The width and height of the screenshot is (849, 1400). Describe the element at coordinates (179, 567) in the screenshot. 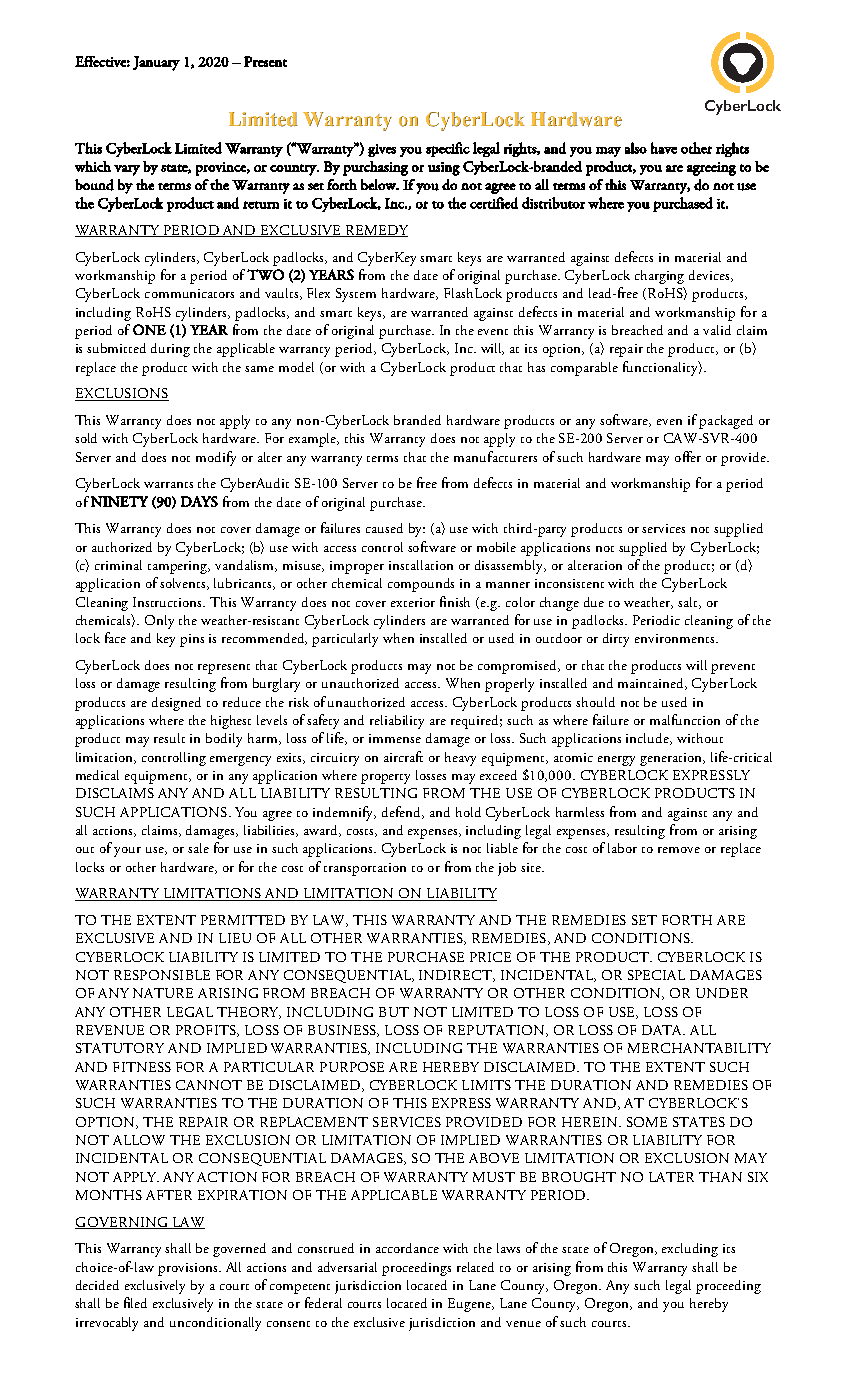

I see `tampering` at that location.
